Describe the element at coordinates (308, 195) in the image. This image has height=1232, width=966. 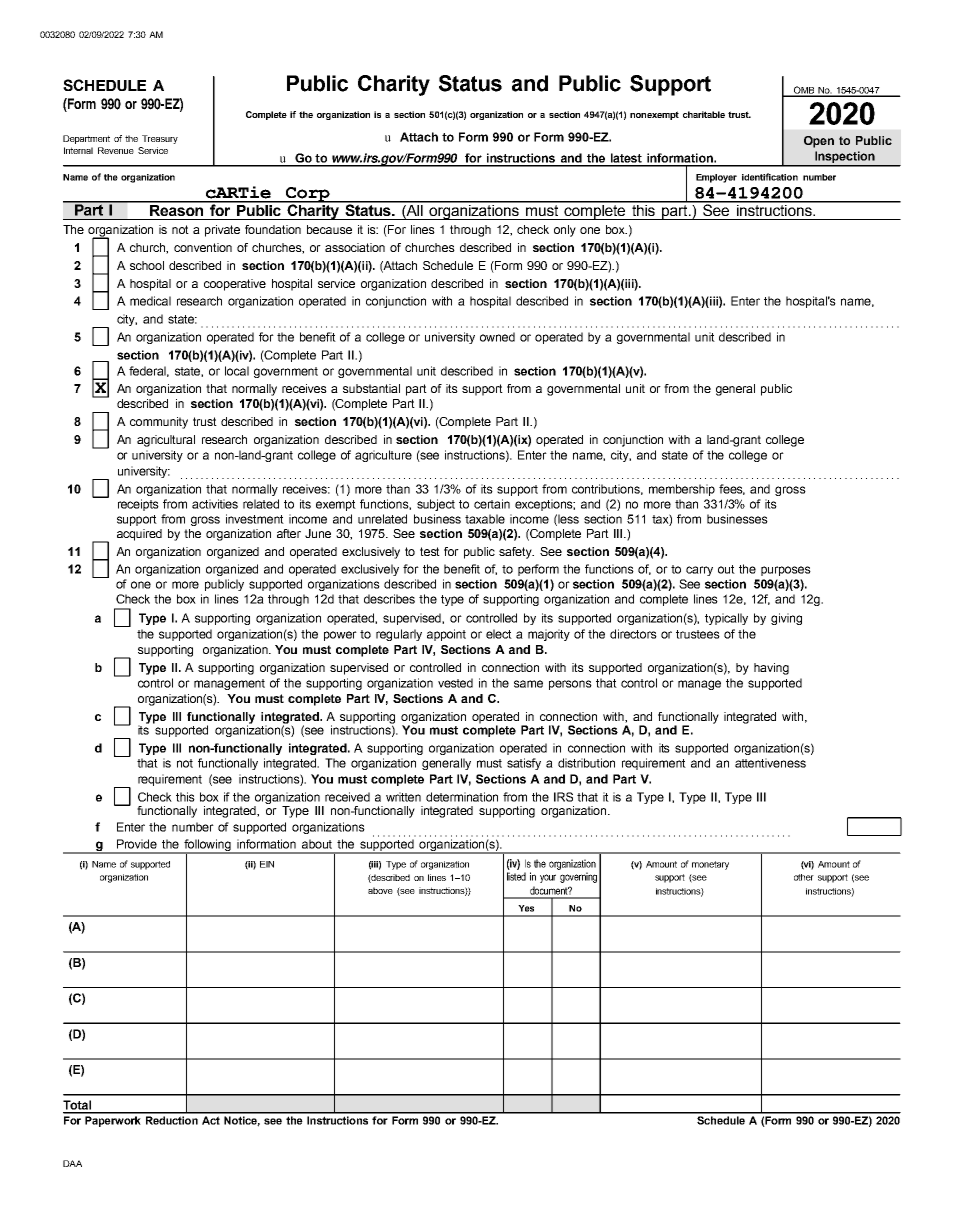
I see `Corp` at that location.
